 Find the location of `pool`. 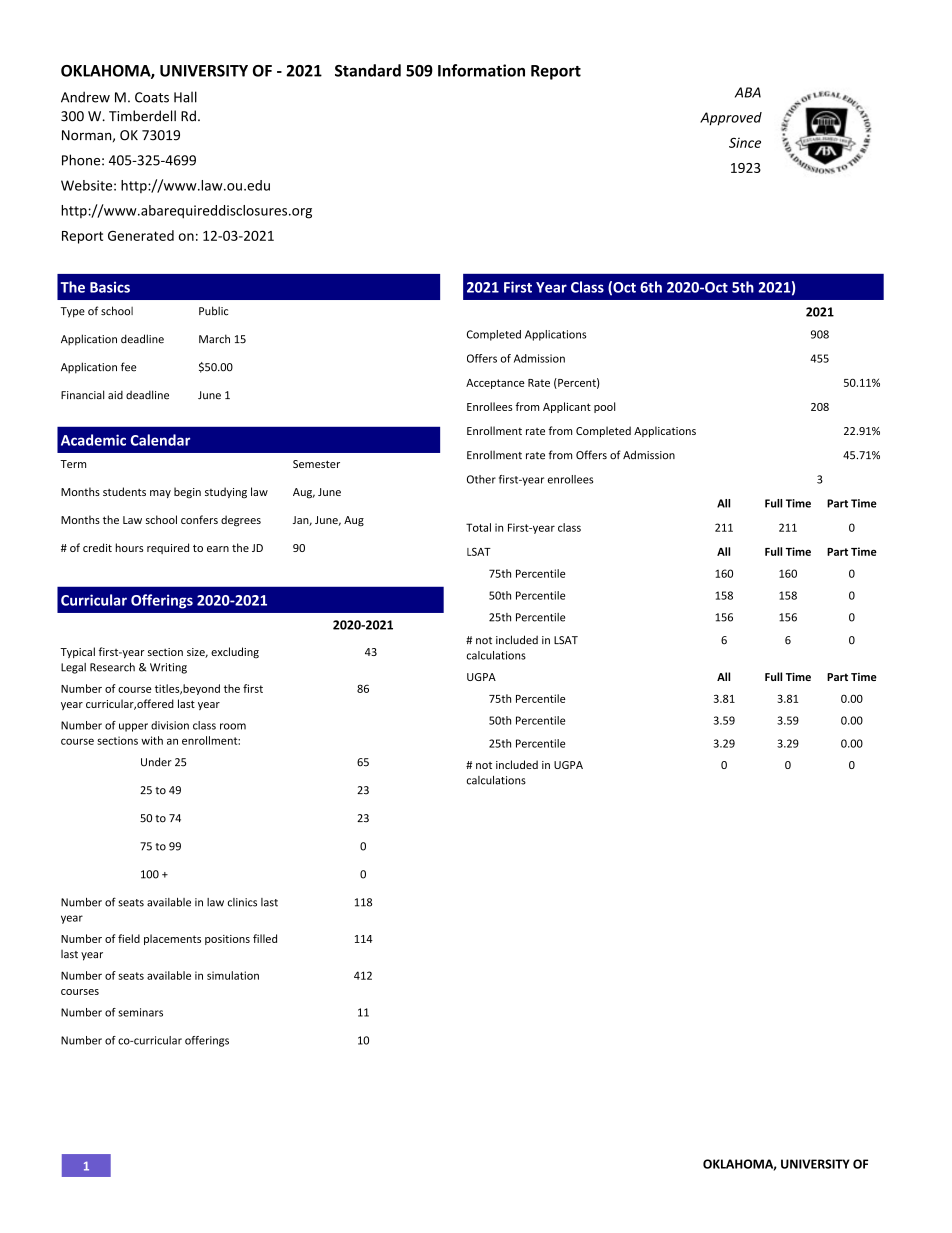

pool is located at coordinates (604, 407).
